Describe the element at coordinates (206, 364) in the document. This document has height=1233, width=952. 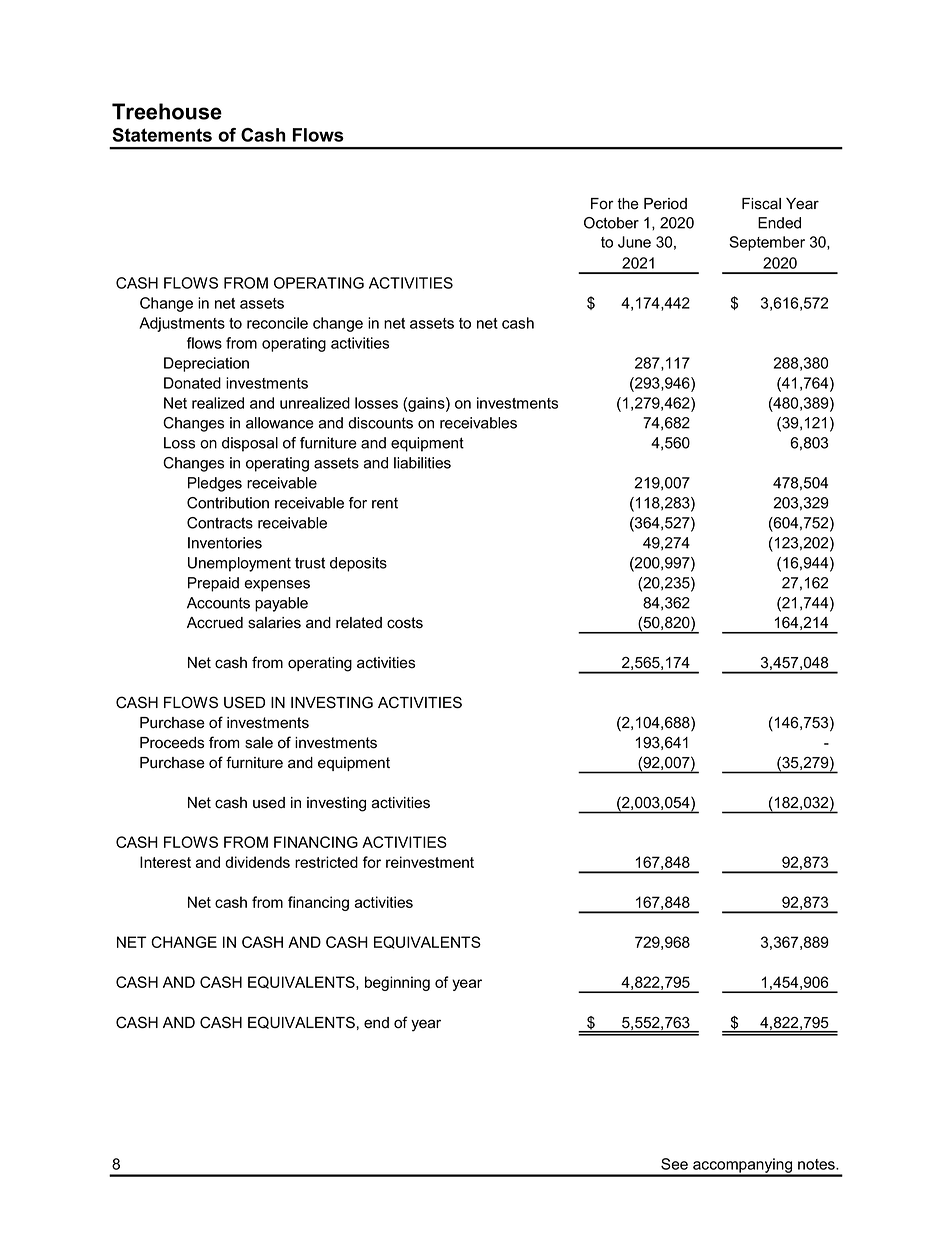
I see `Depreciation` at that location.
